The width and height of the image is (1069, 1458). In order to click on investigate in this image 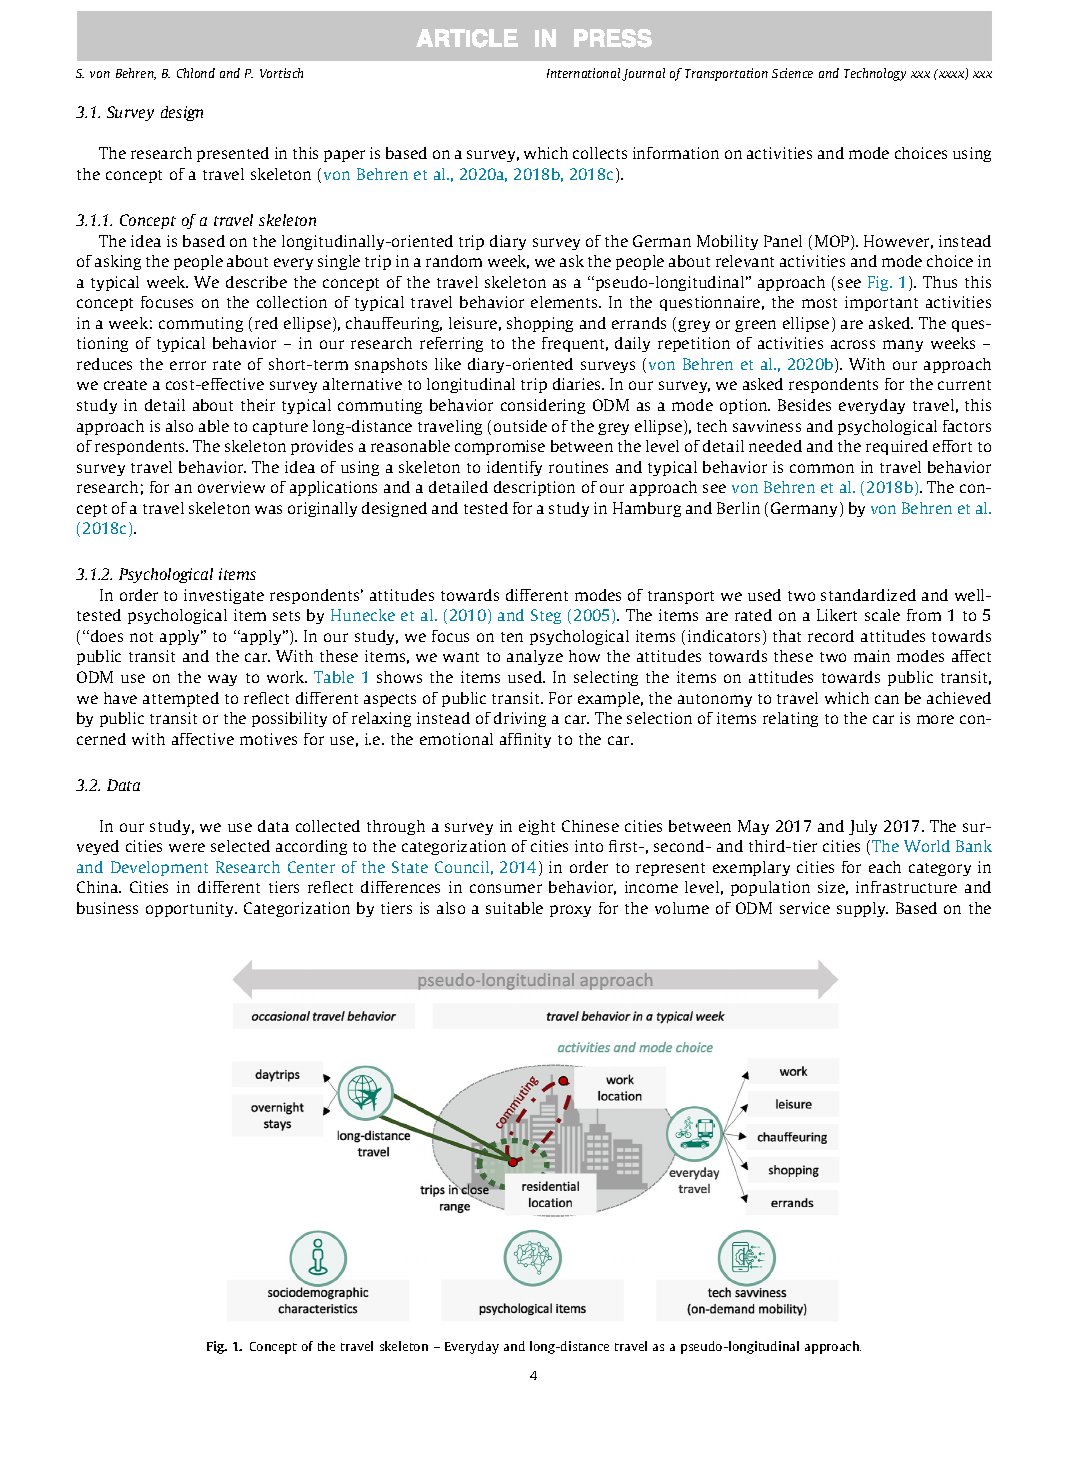, I will do `click(224, 596)`.
